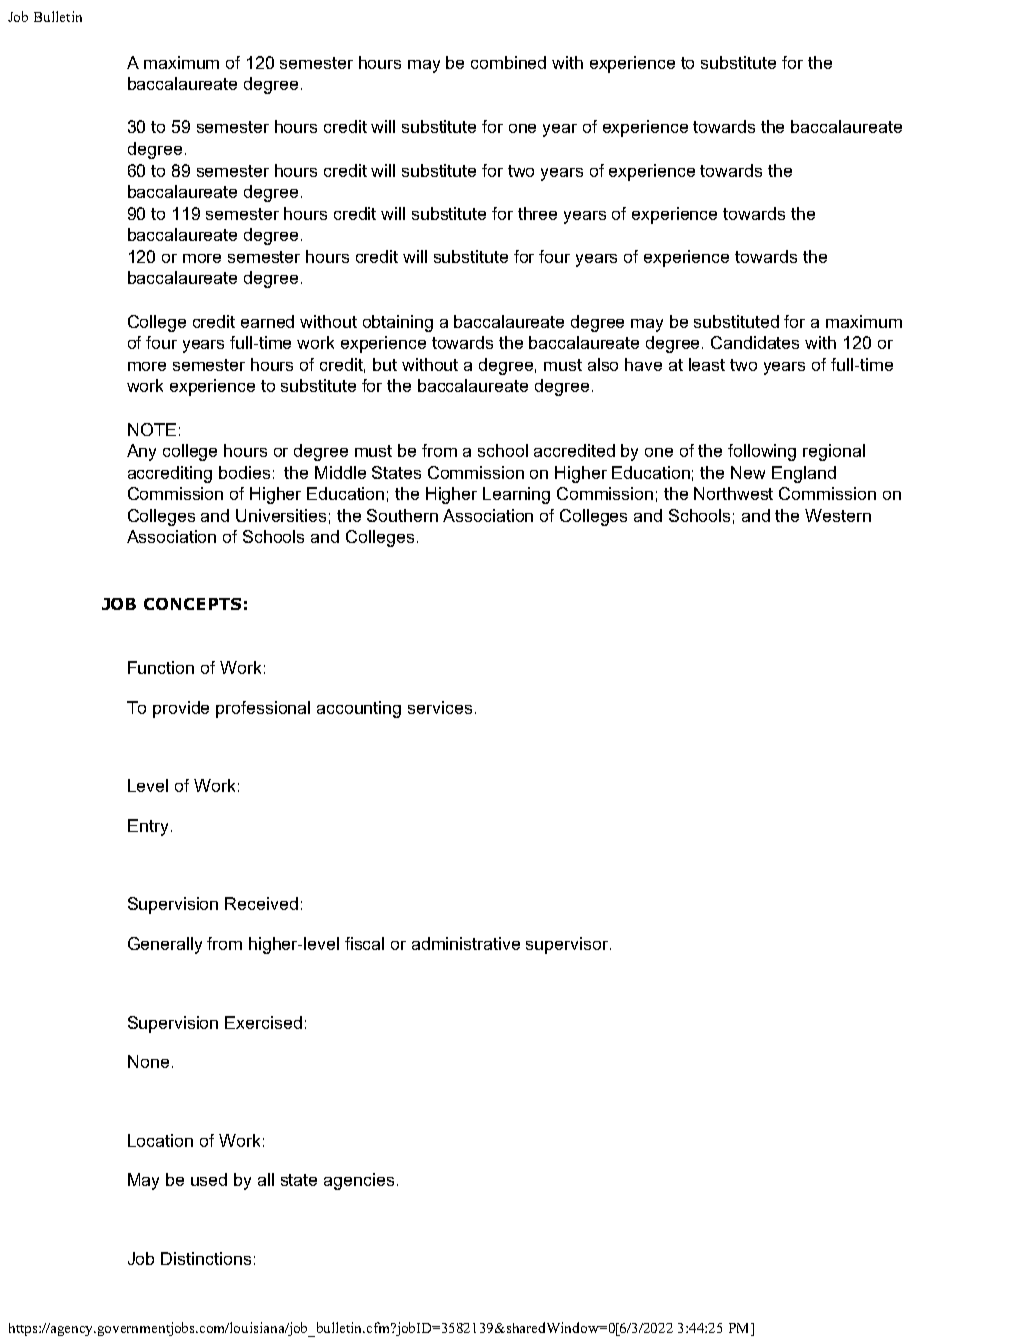  I want to click on three, so click(537, 213).
